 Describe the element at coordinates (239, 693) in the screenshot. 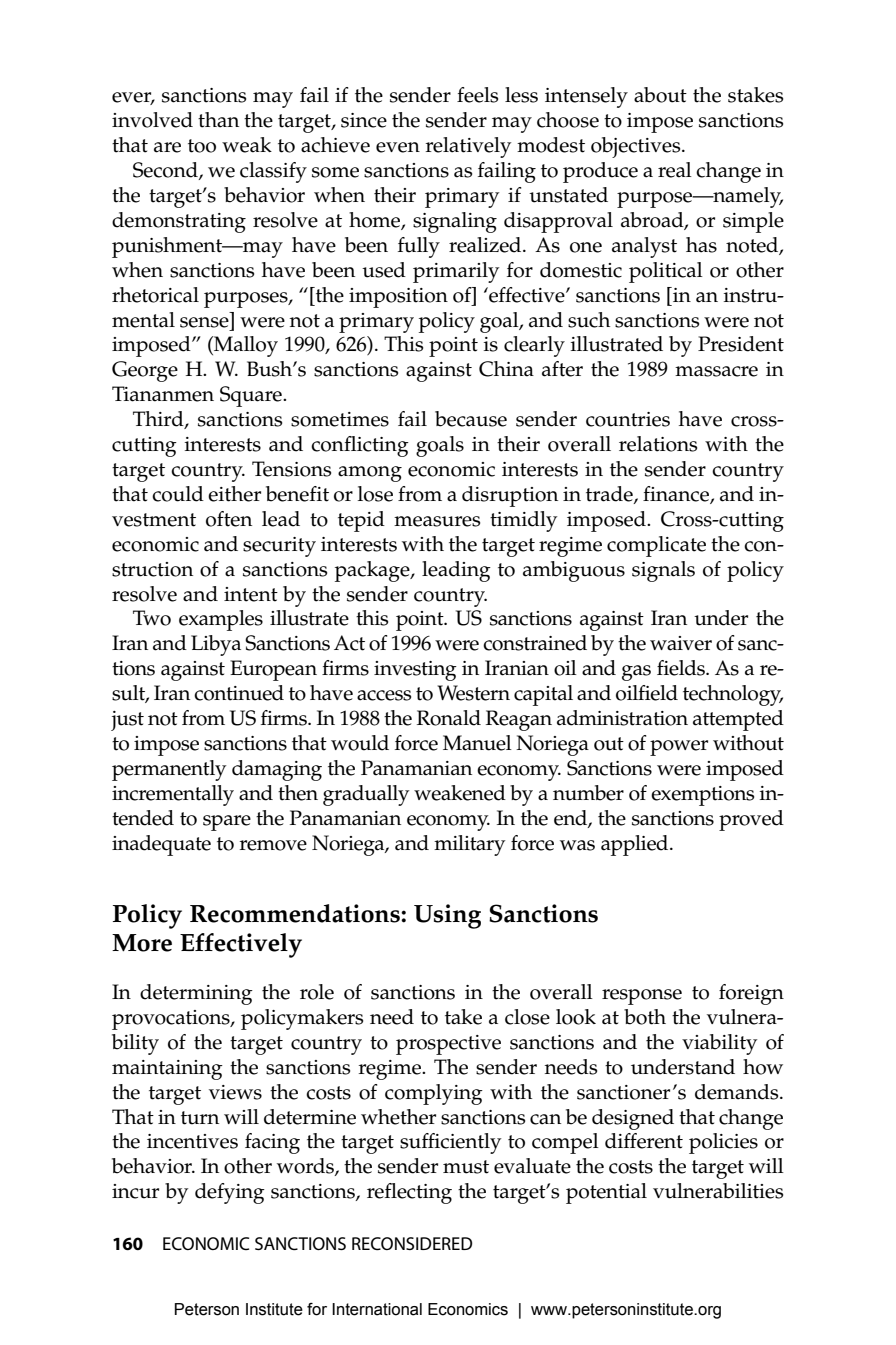

I see `continued` at that location.
